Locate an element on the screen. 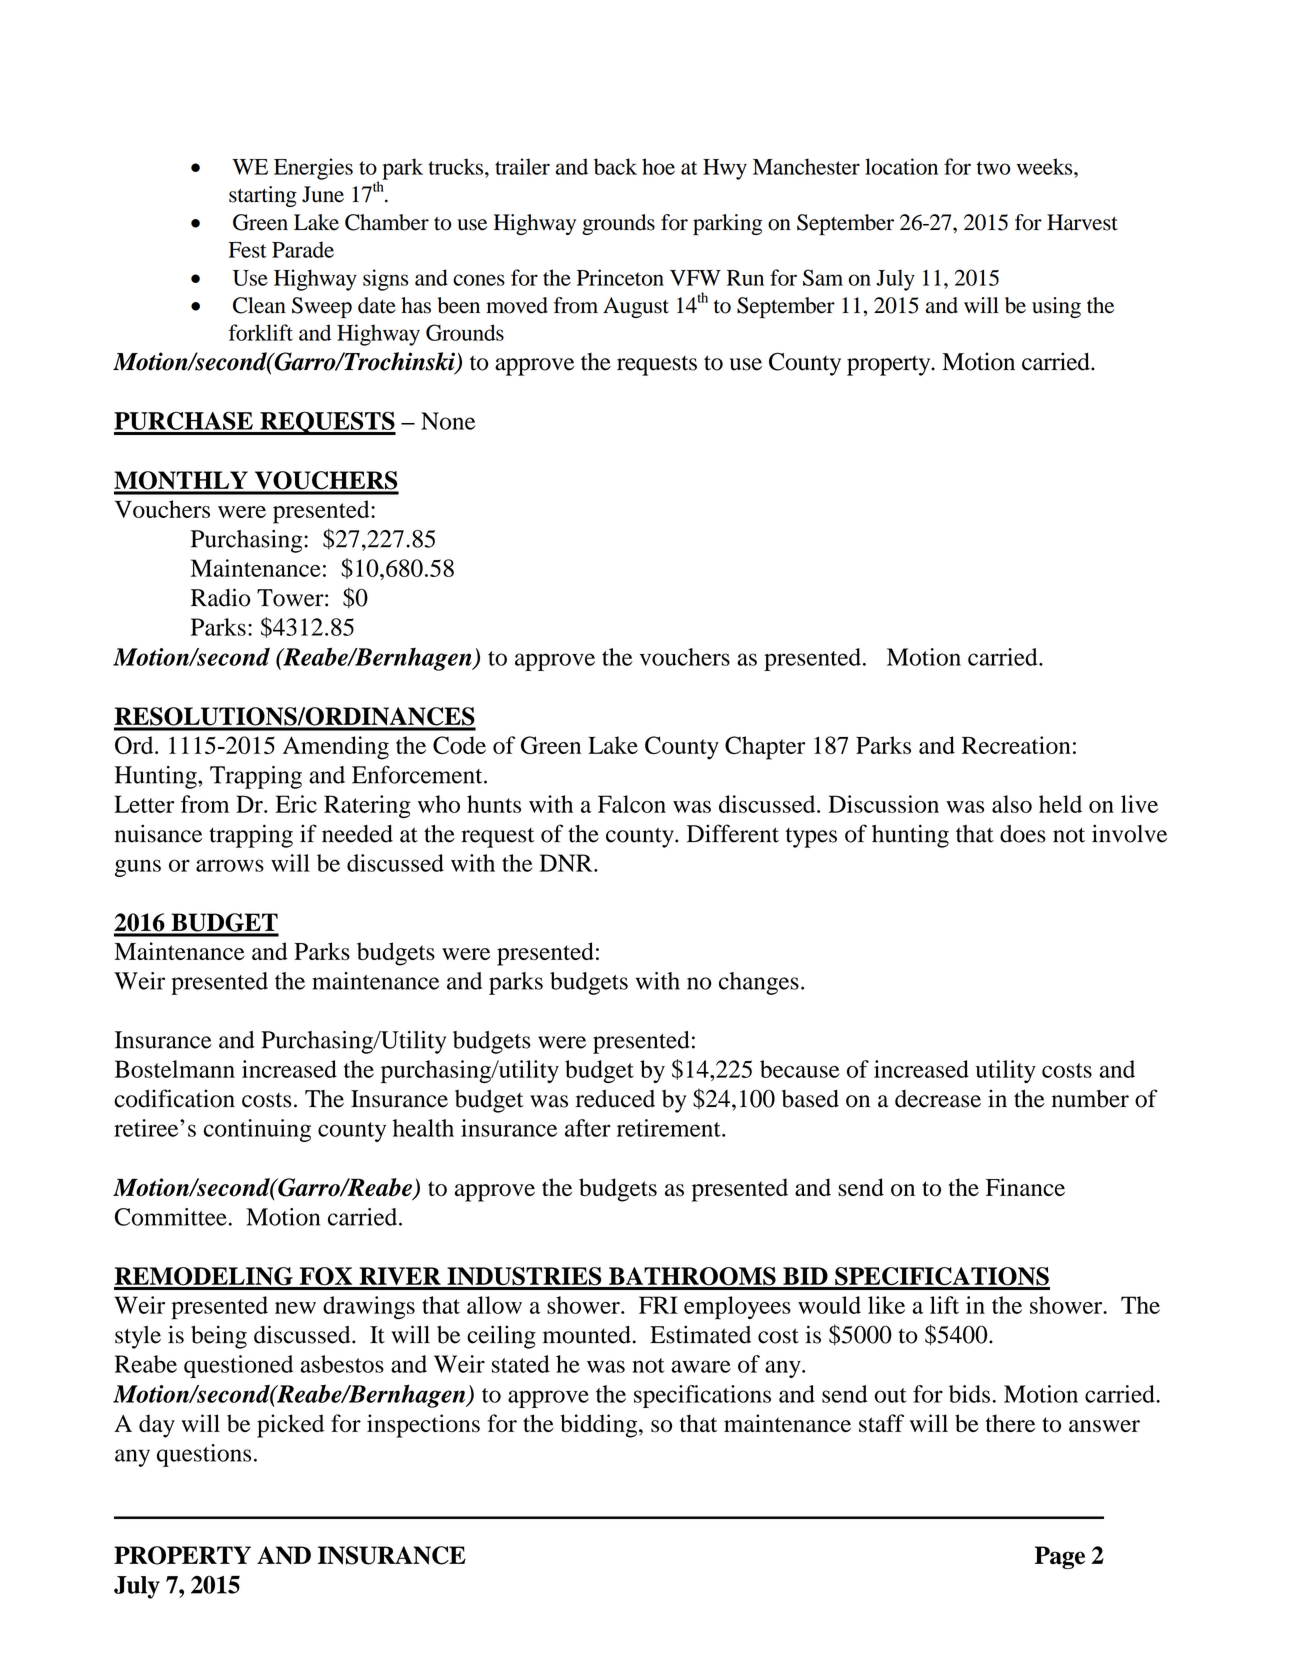 Image resolution: width=1294 pixels, height=1675 pixels. does is located at coordinates (1023, 834).
